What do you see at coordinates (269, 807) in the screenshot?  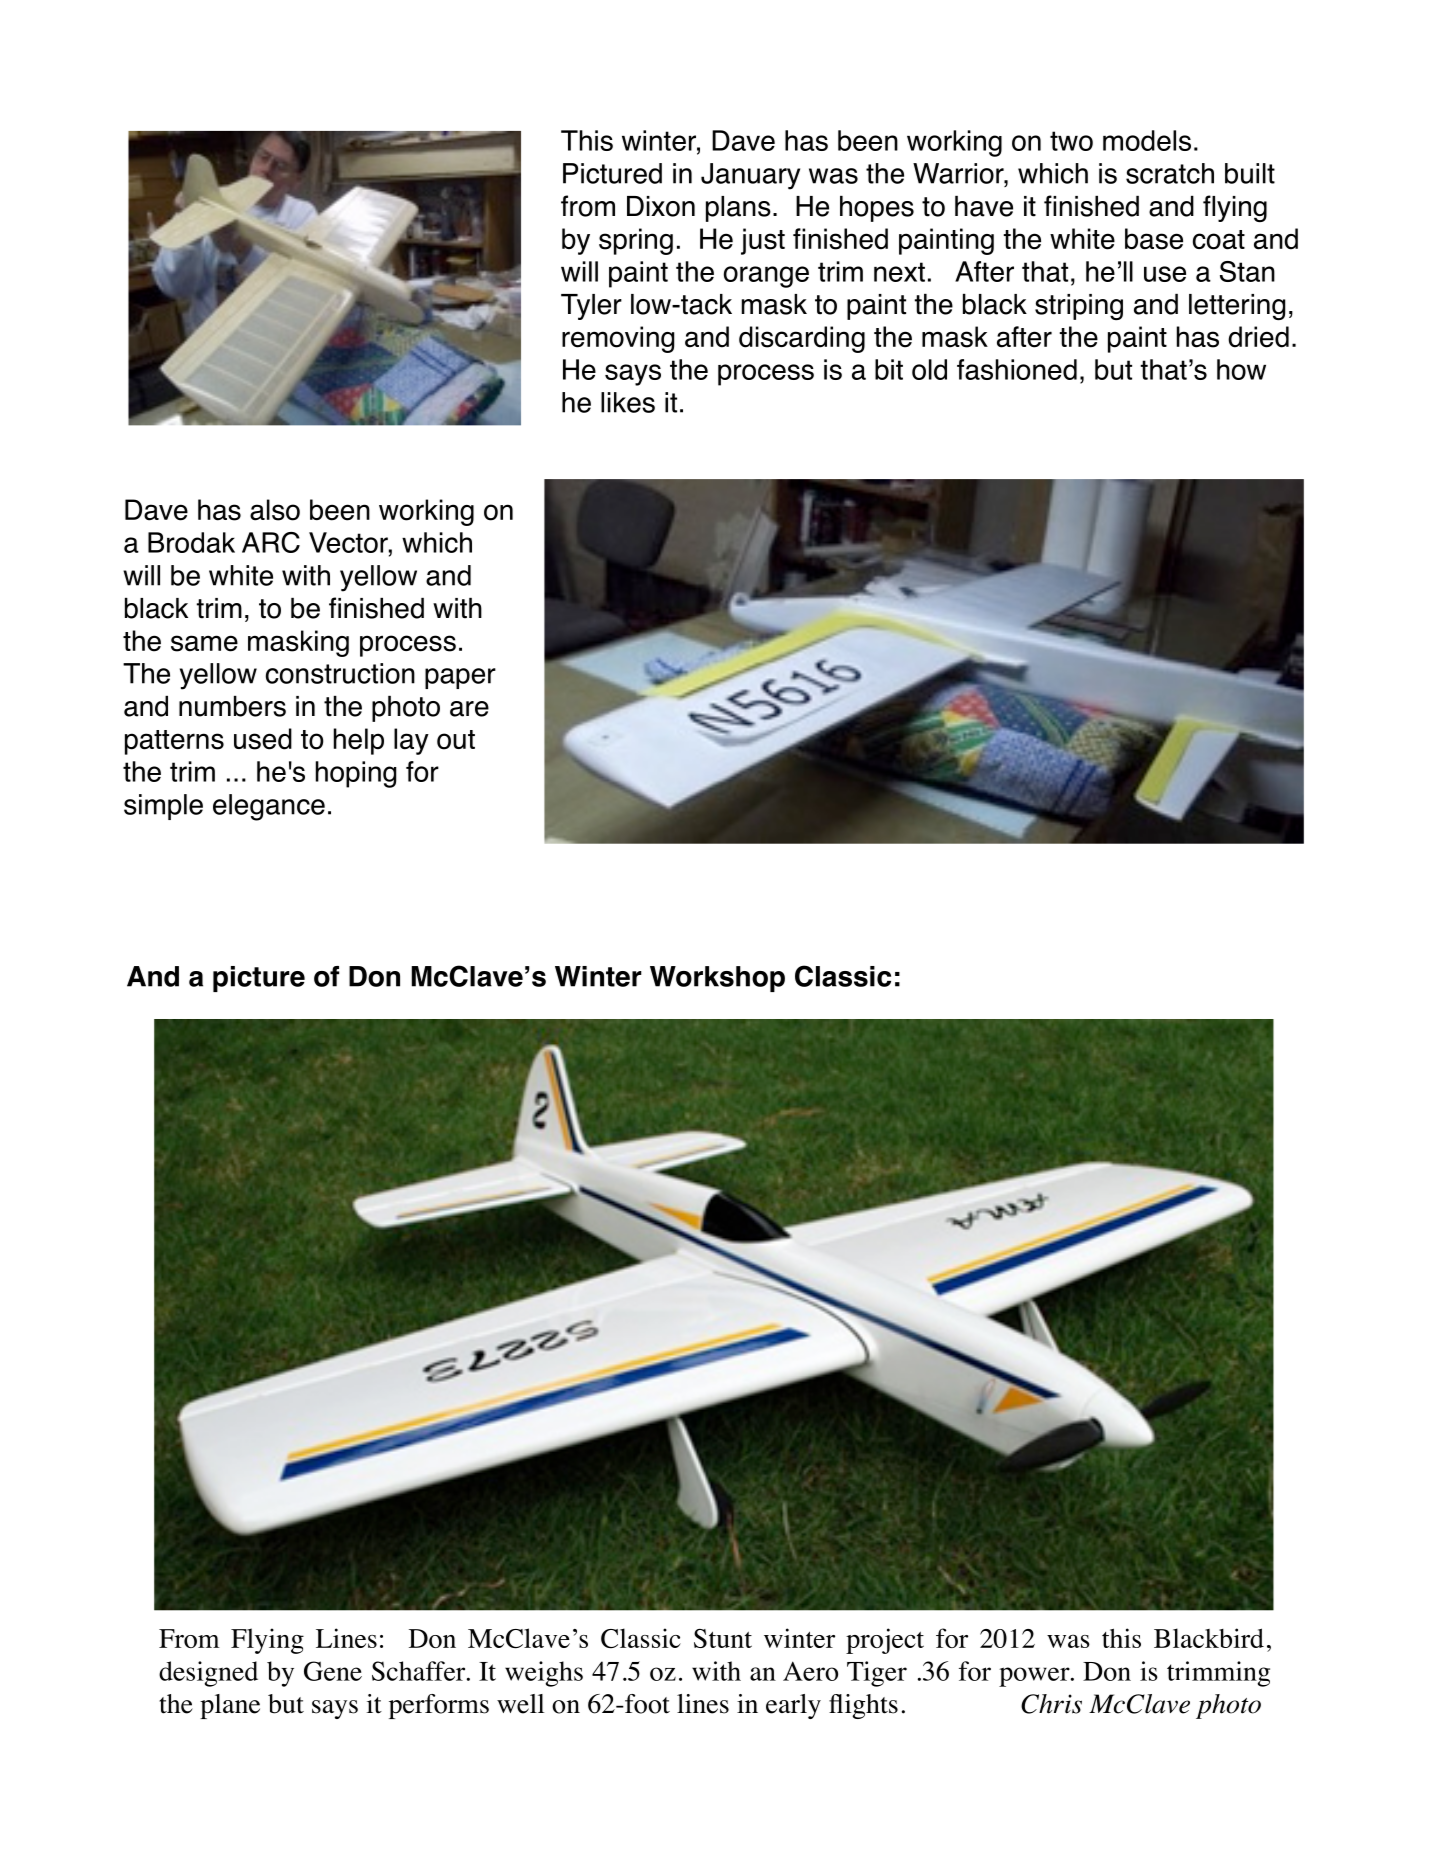 I see `elegance` at bounding box center [269, 807].
